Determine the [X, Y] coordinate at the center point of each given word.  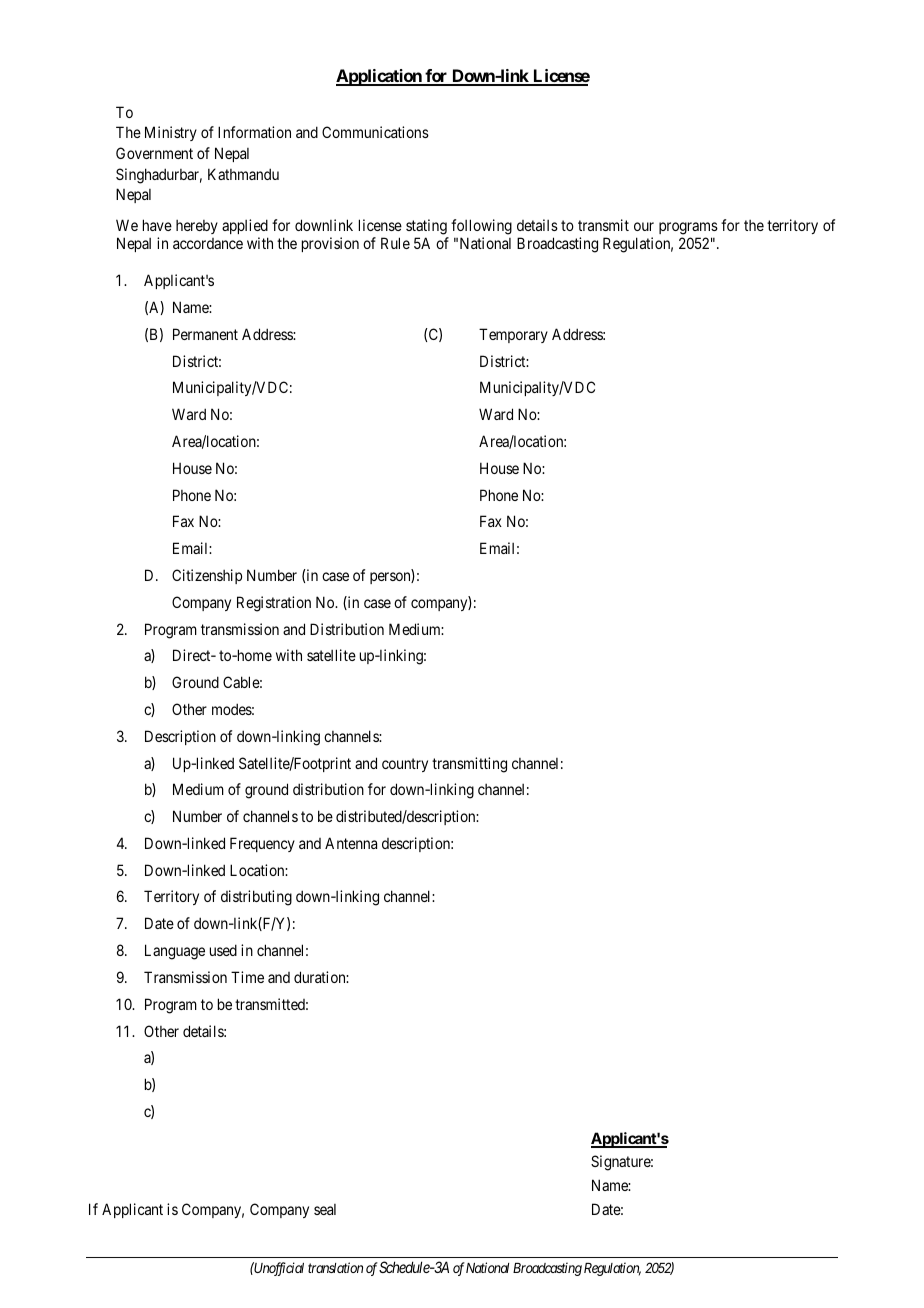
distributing [256, 898]
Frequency [262, 844]
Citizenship [207, 576]
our [644, 226]
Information [254, 132]
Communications [375, 132]
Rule [395, 243]
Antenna [351, 843]
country [405, 765]
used [223, 950]
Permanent [205, 334]
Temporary [513, 335]
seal [325, 1209]
